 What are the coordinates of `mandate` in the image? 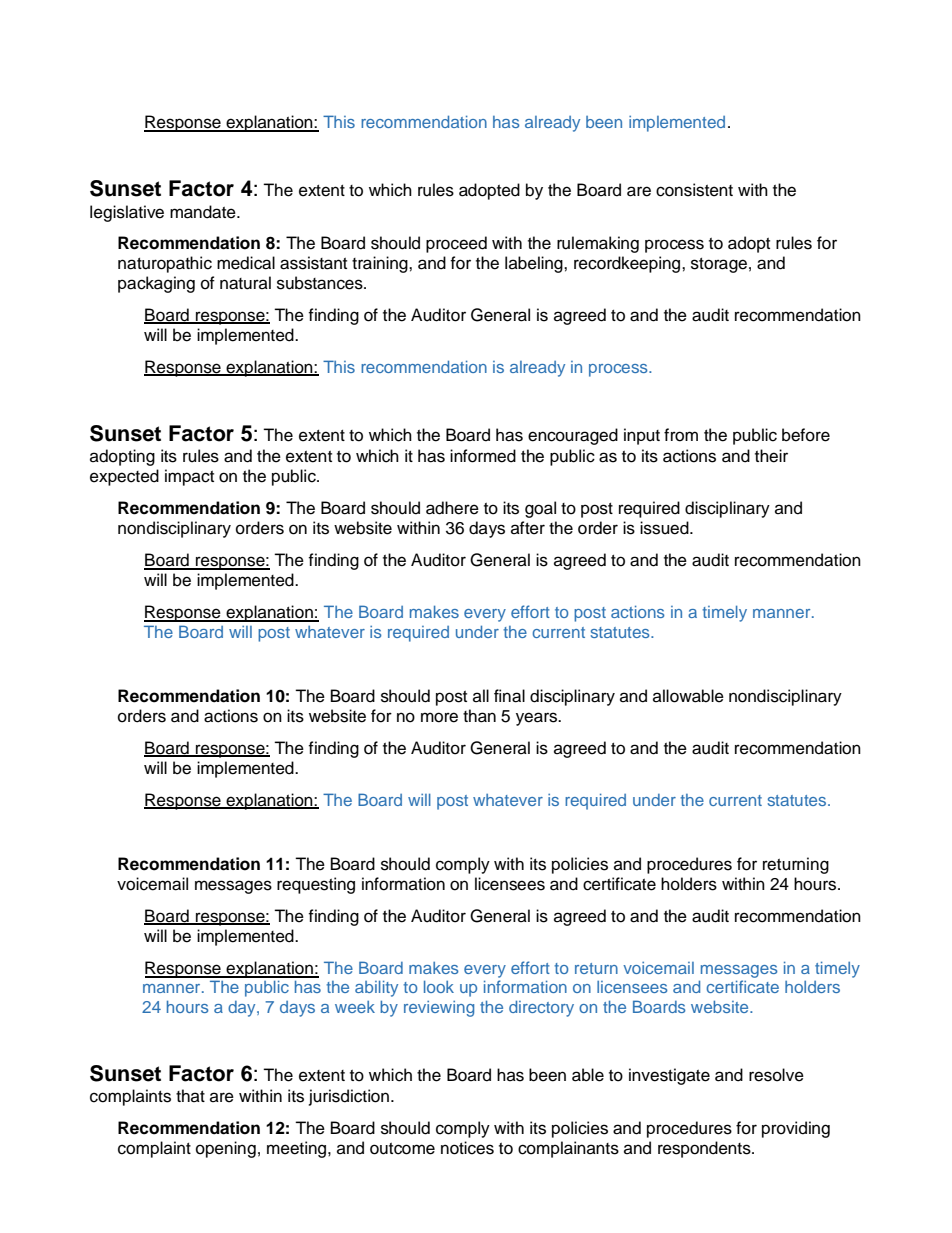 It's located at (204, 212).
